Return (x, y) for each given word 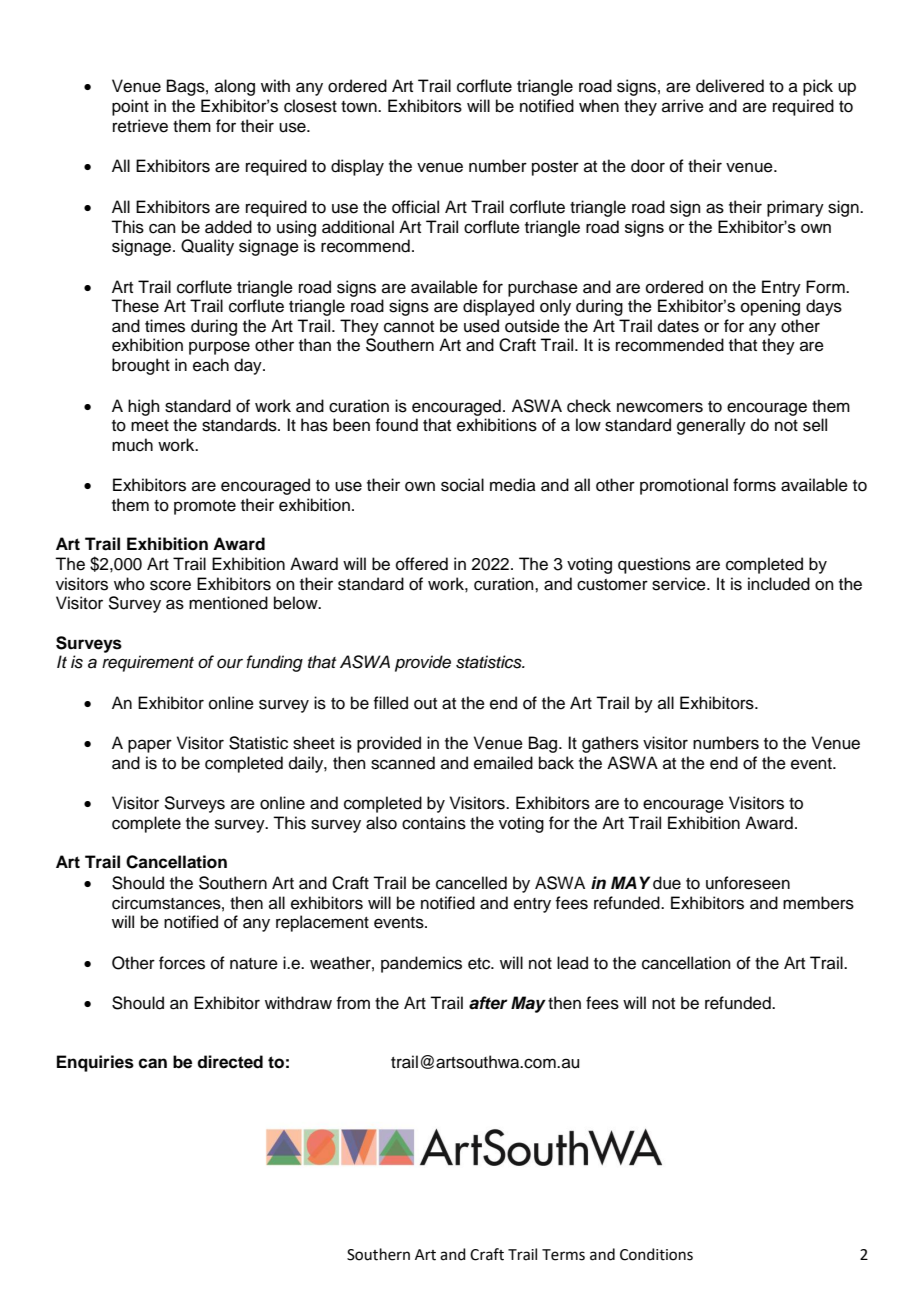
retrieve (140, 126)
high (144, 407)
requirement (148, 663)
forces (182, 963)
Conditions (656, 1254)
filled (390, 703)
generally (711, 426)
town (360, 107)
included (779, 584)
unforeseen (748, 883)
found (396, 425)
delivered (730, 86)
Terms (563, 1255)
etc (480, 964)
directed (230, 1062)
